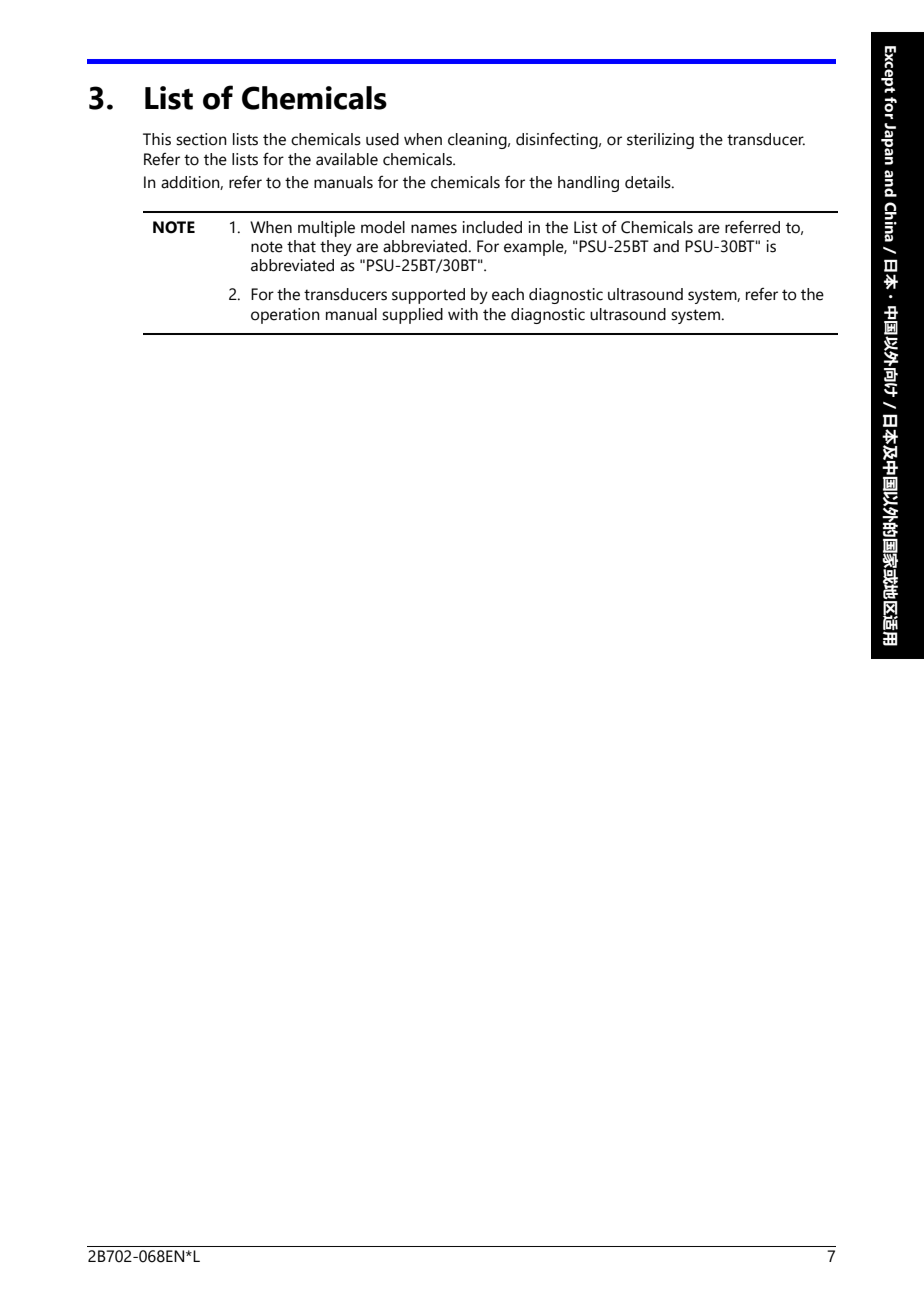 This screenshot has width=924, height=1308. I want to click on included, so click(492, 227).
